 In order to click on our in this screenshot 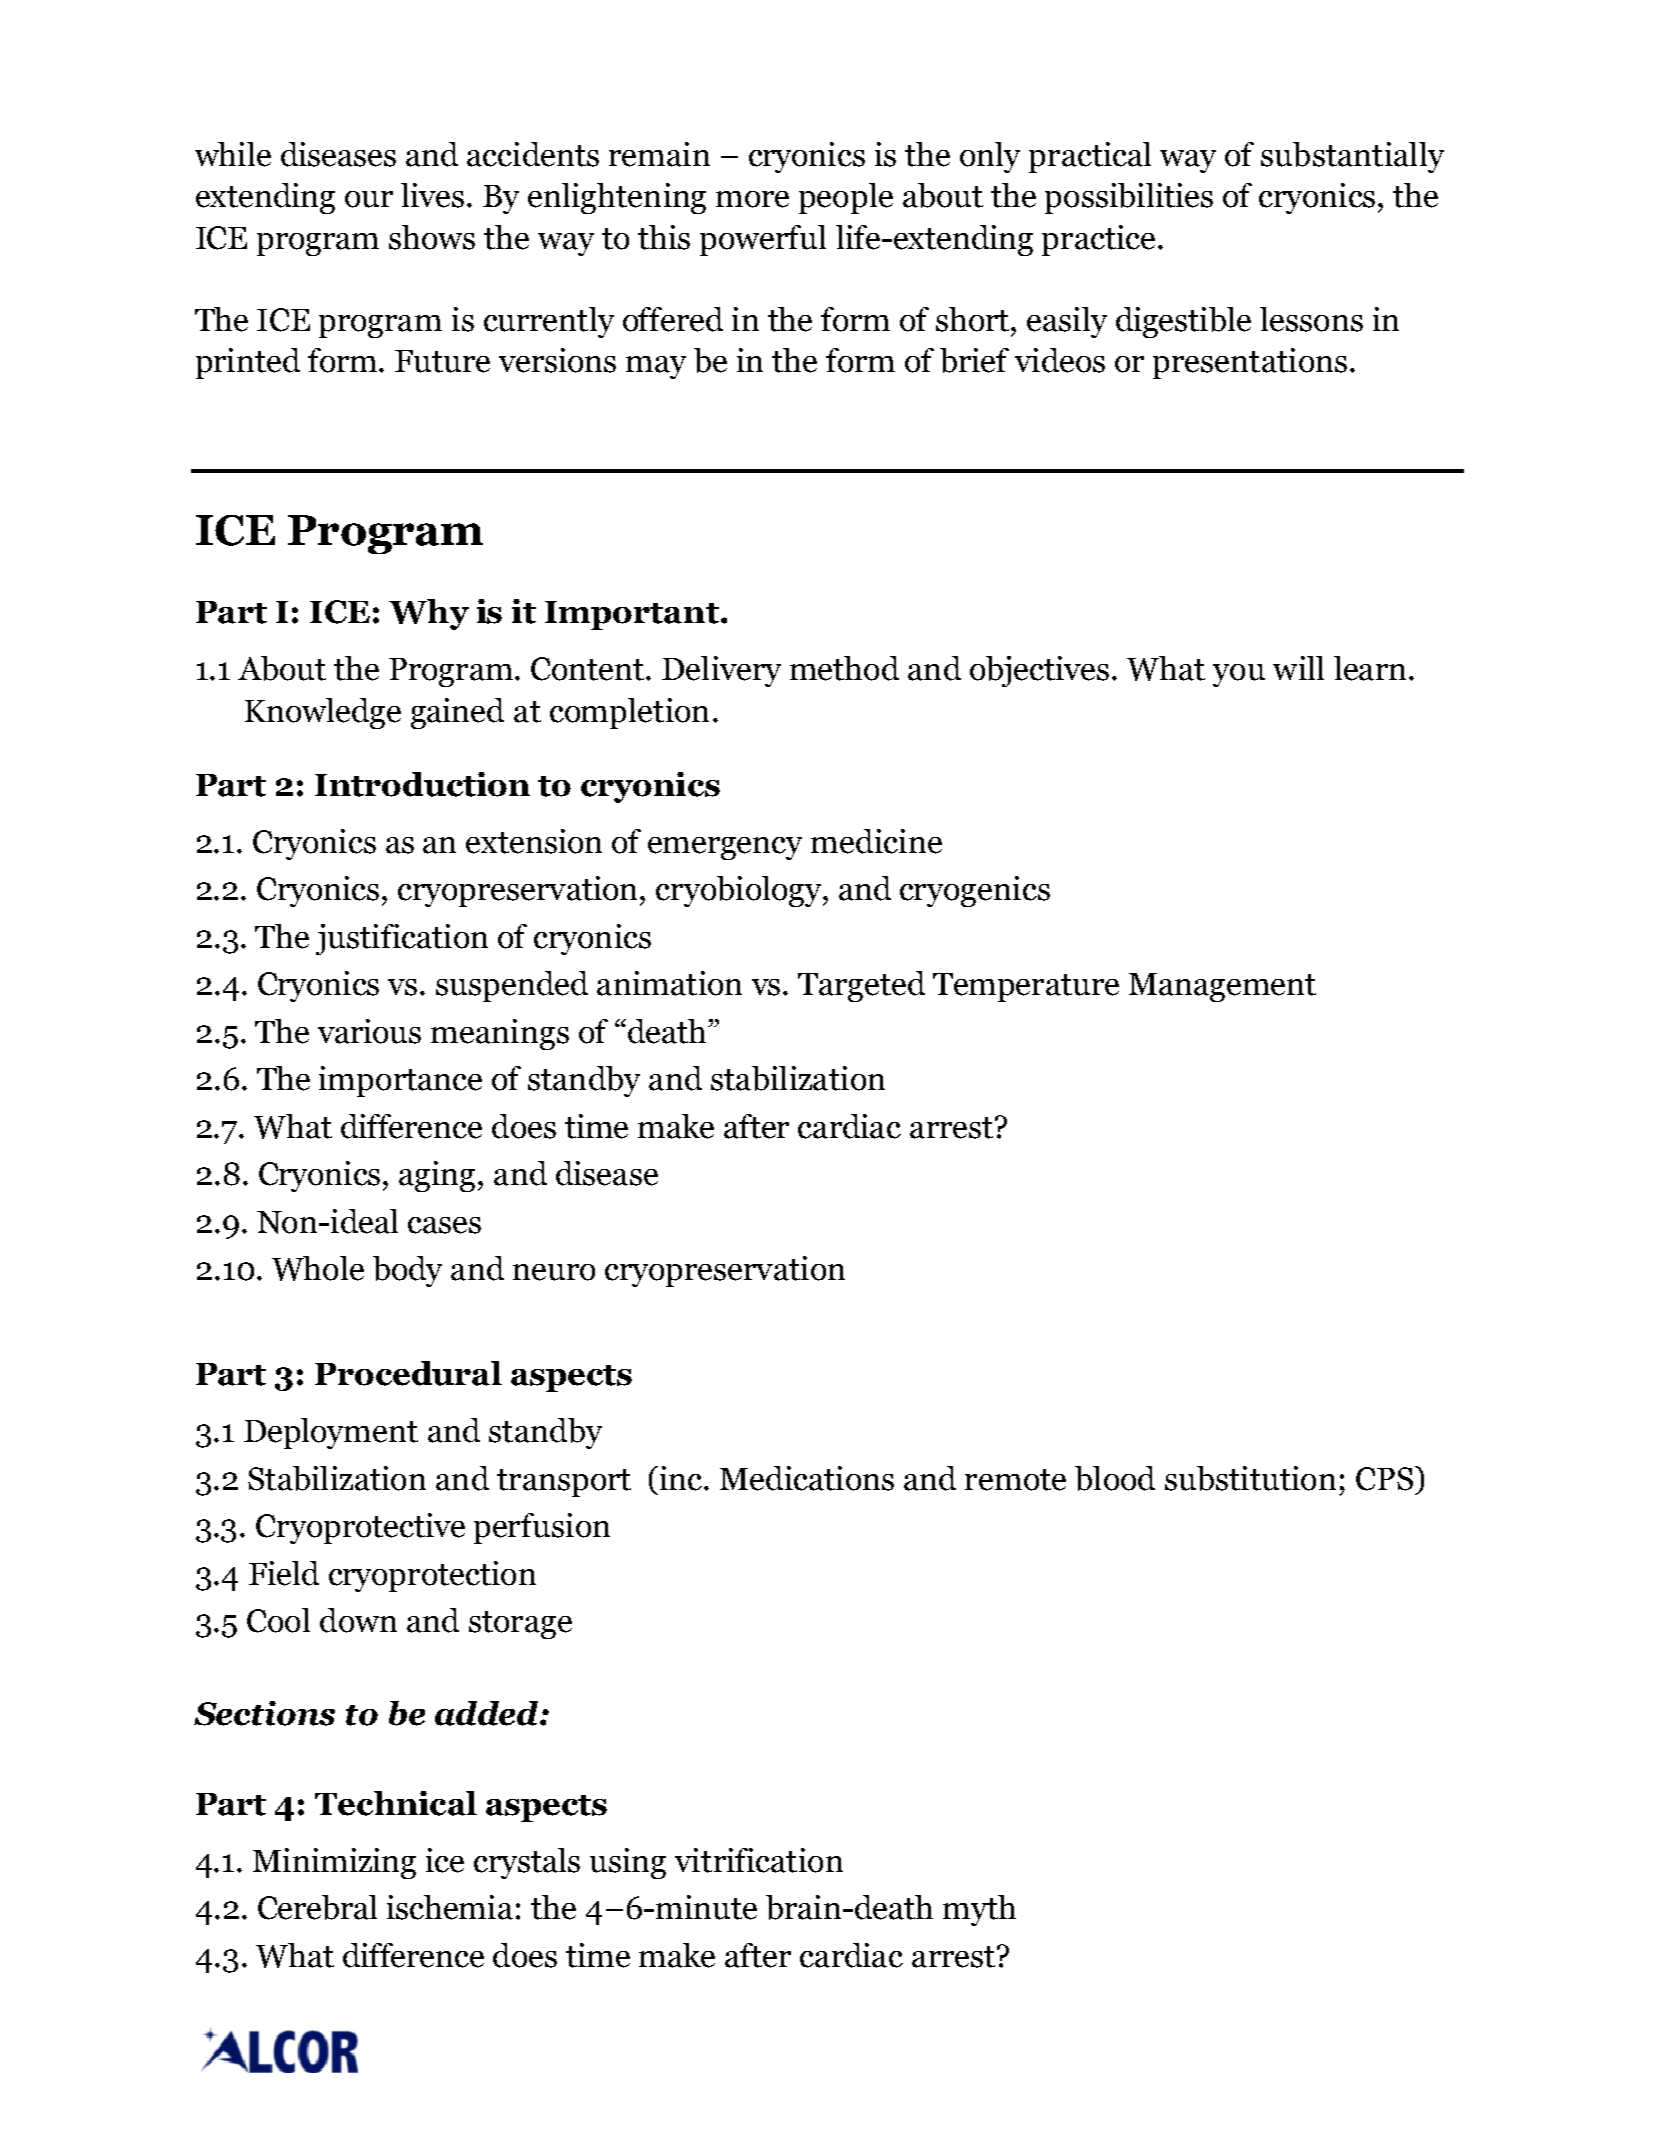, I will do `click(369, 199)`.
